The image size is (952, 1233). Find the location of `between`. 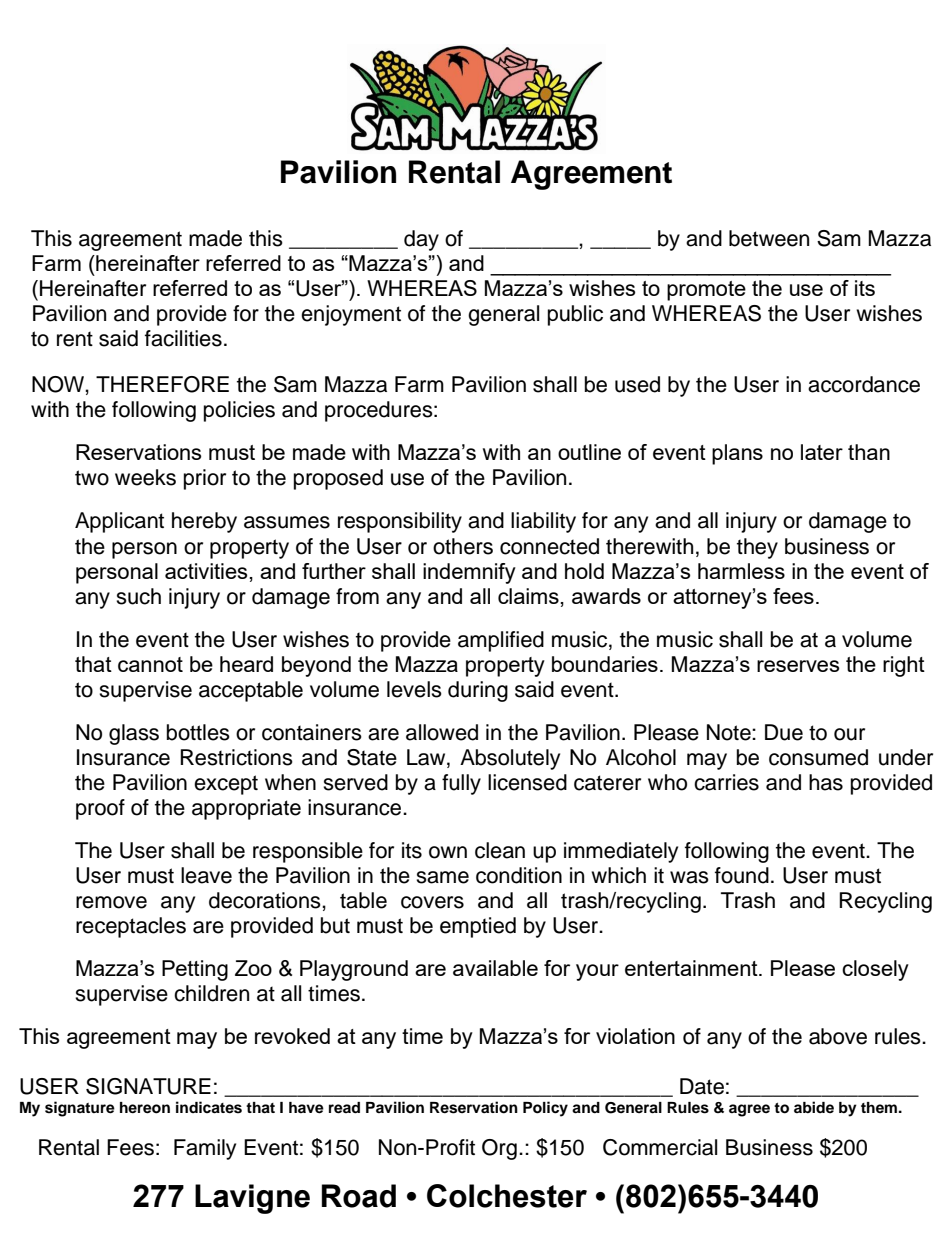

between is located at coordinates (769, 238).
